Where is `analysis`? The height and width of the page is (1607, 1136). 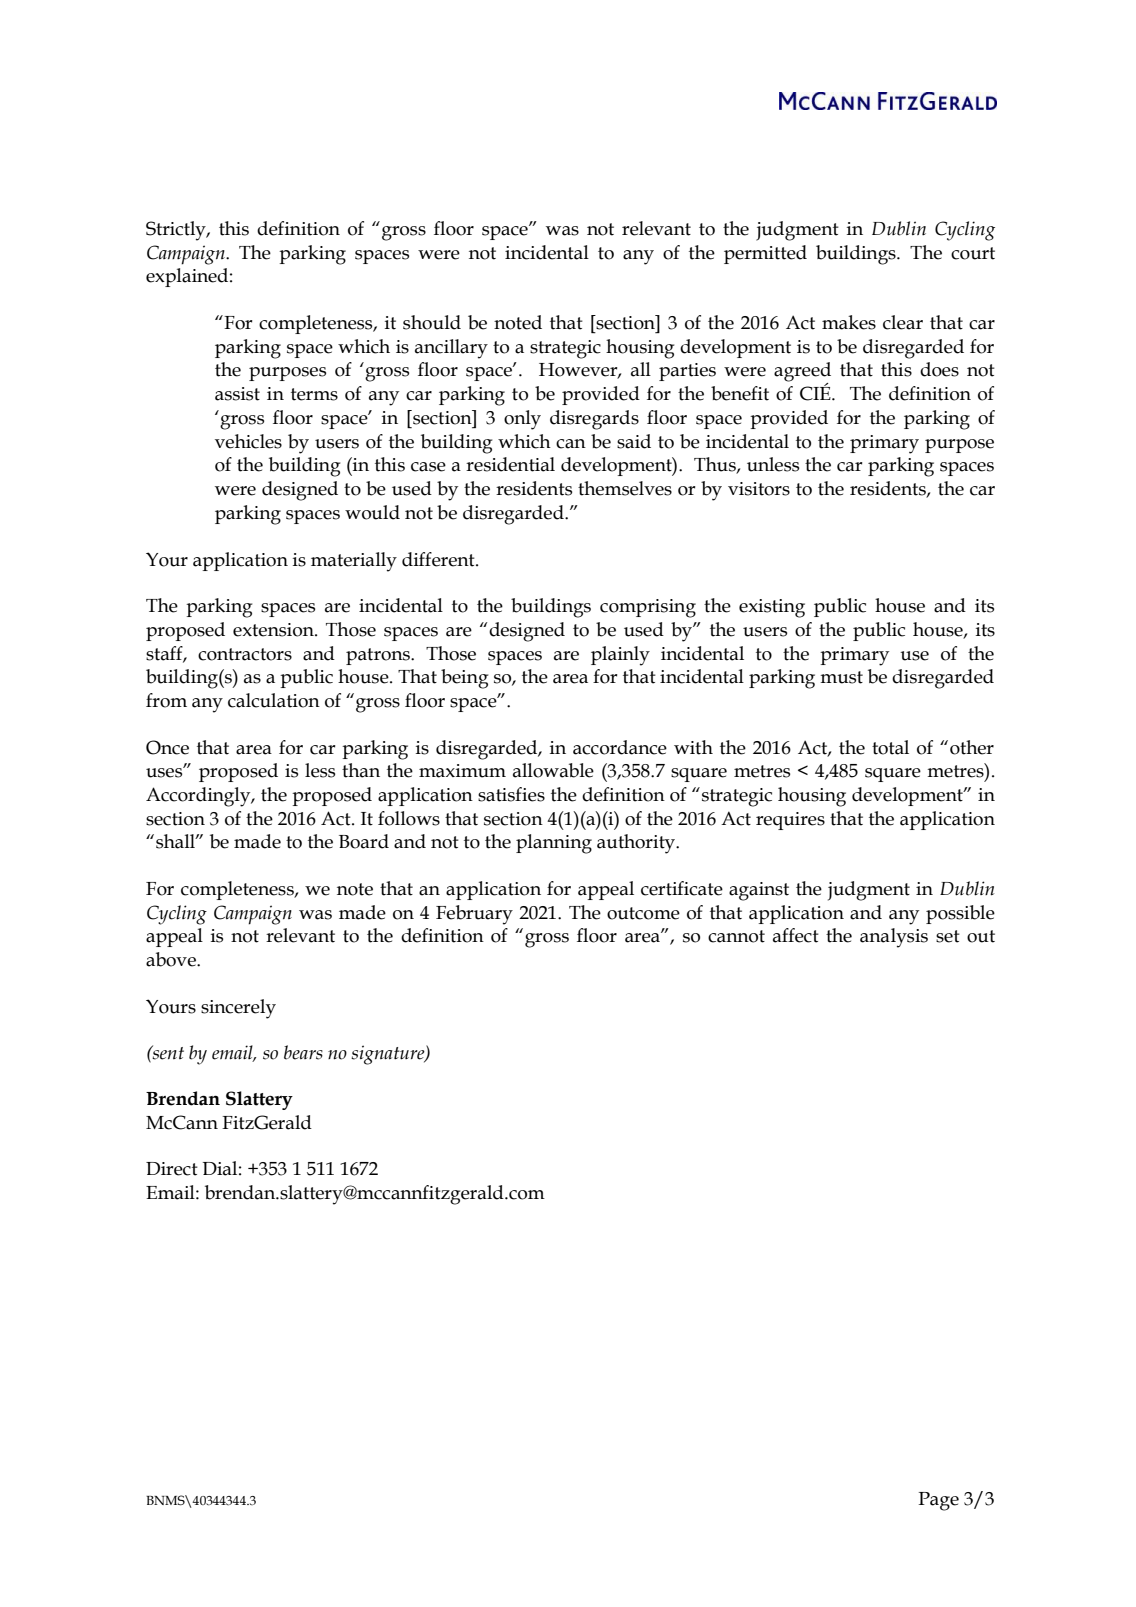
analysis is located at coordinates (894, 938).
